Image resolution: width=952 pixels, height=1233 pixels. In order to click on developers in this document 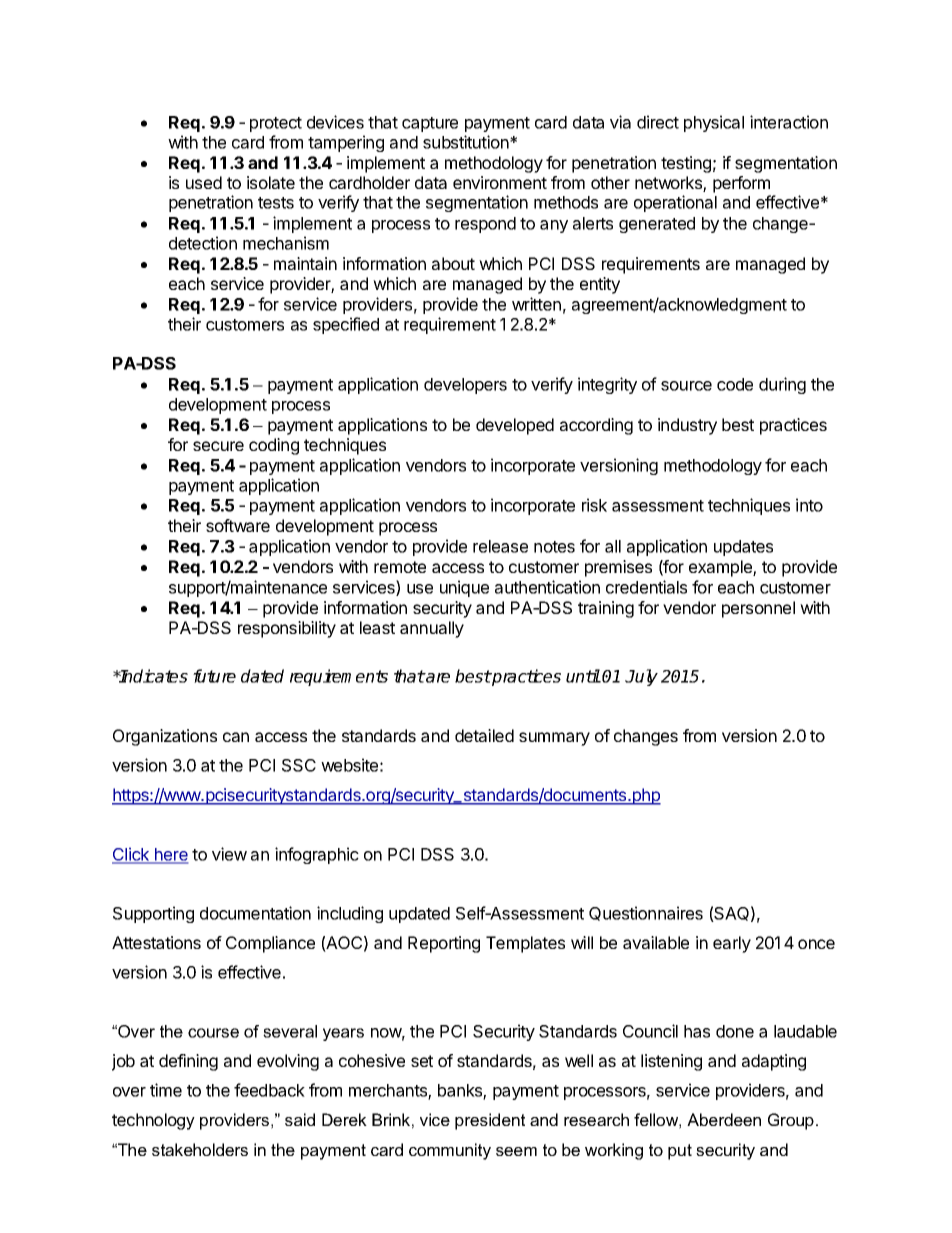, I will do `click(465, 386)`.
